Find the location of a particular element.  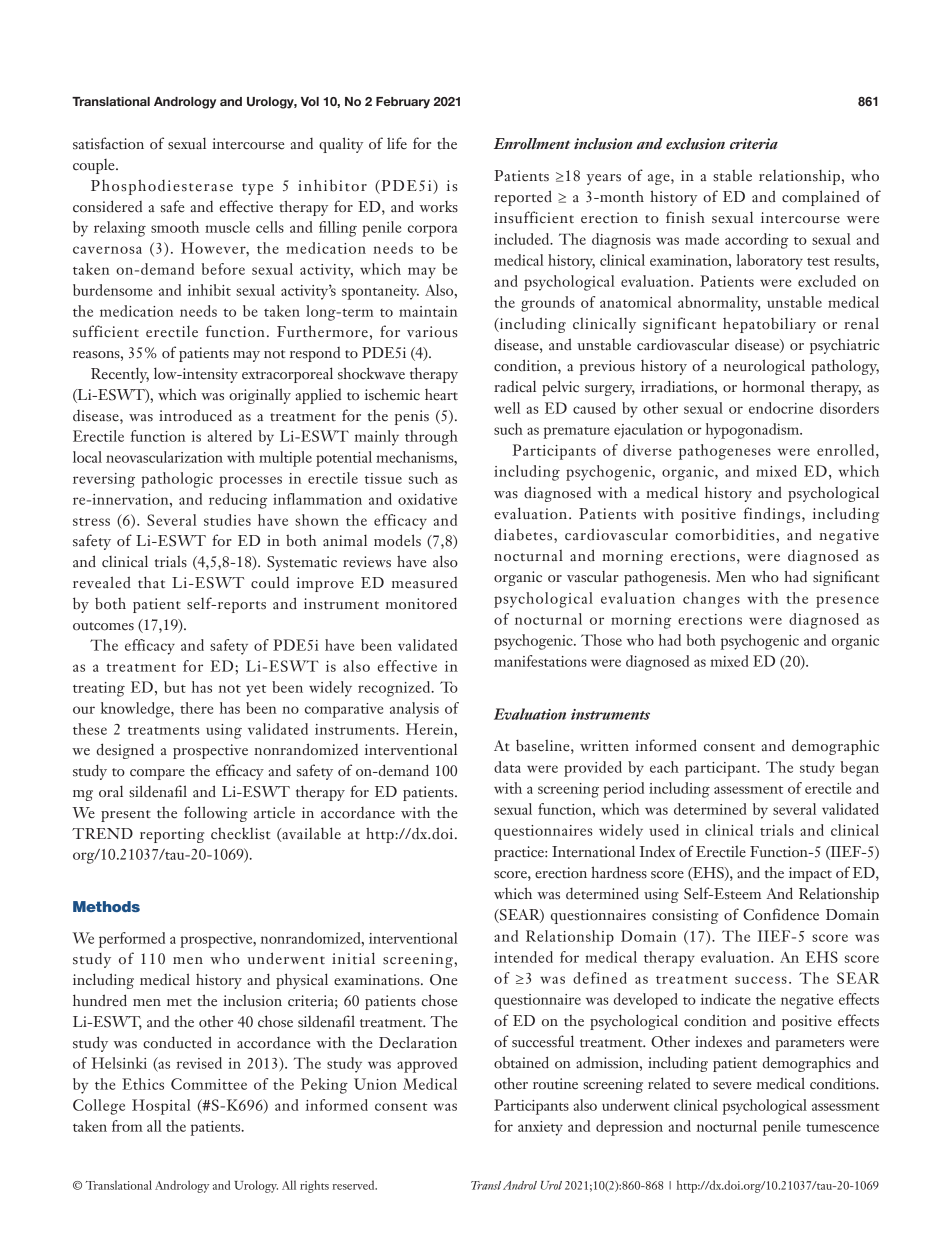

studies is located at coordinates (227, 520).
